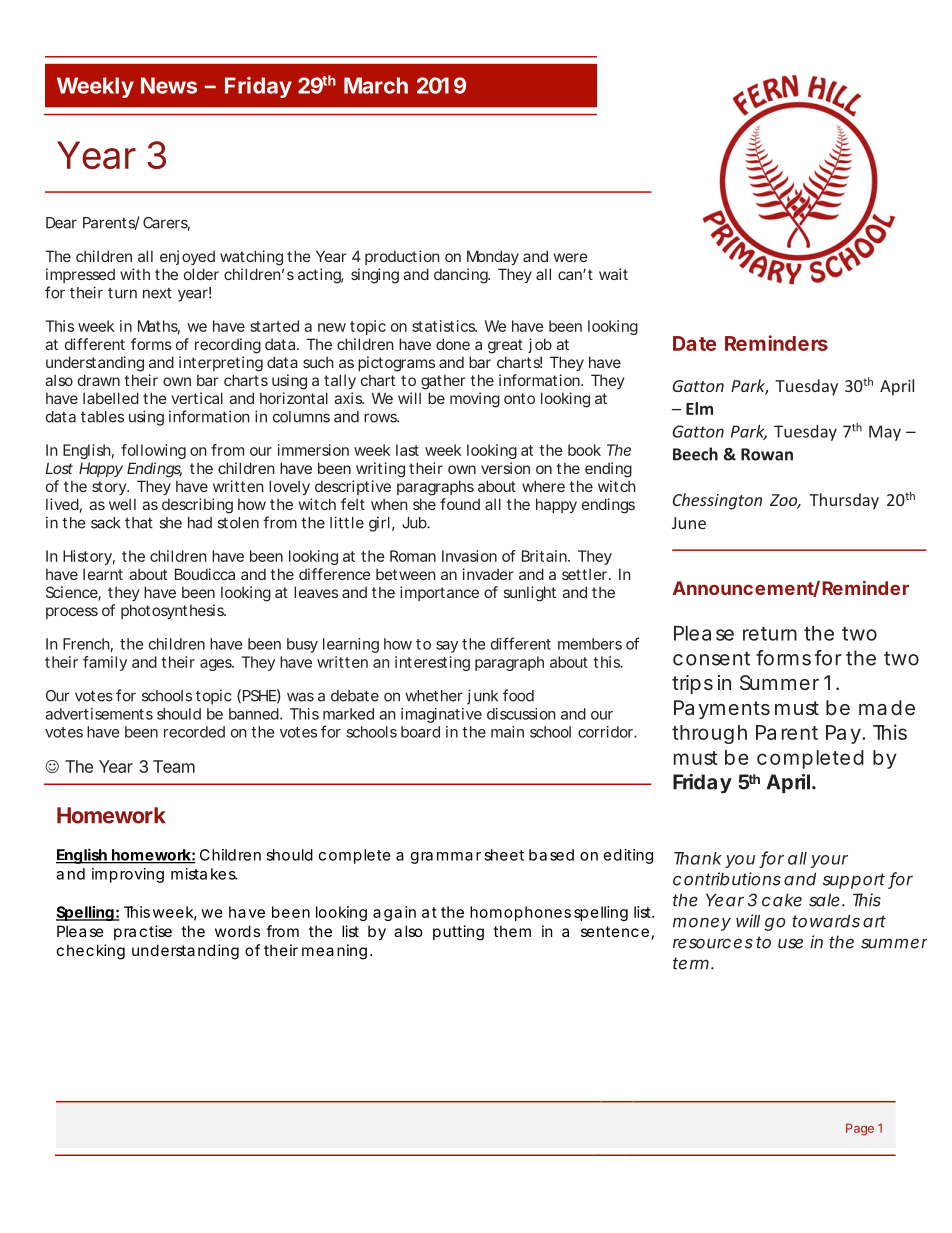  Describe the element at coordinates (520, 913) in the screenshot. I see `homophones` at that location.
